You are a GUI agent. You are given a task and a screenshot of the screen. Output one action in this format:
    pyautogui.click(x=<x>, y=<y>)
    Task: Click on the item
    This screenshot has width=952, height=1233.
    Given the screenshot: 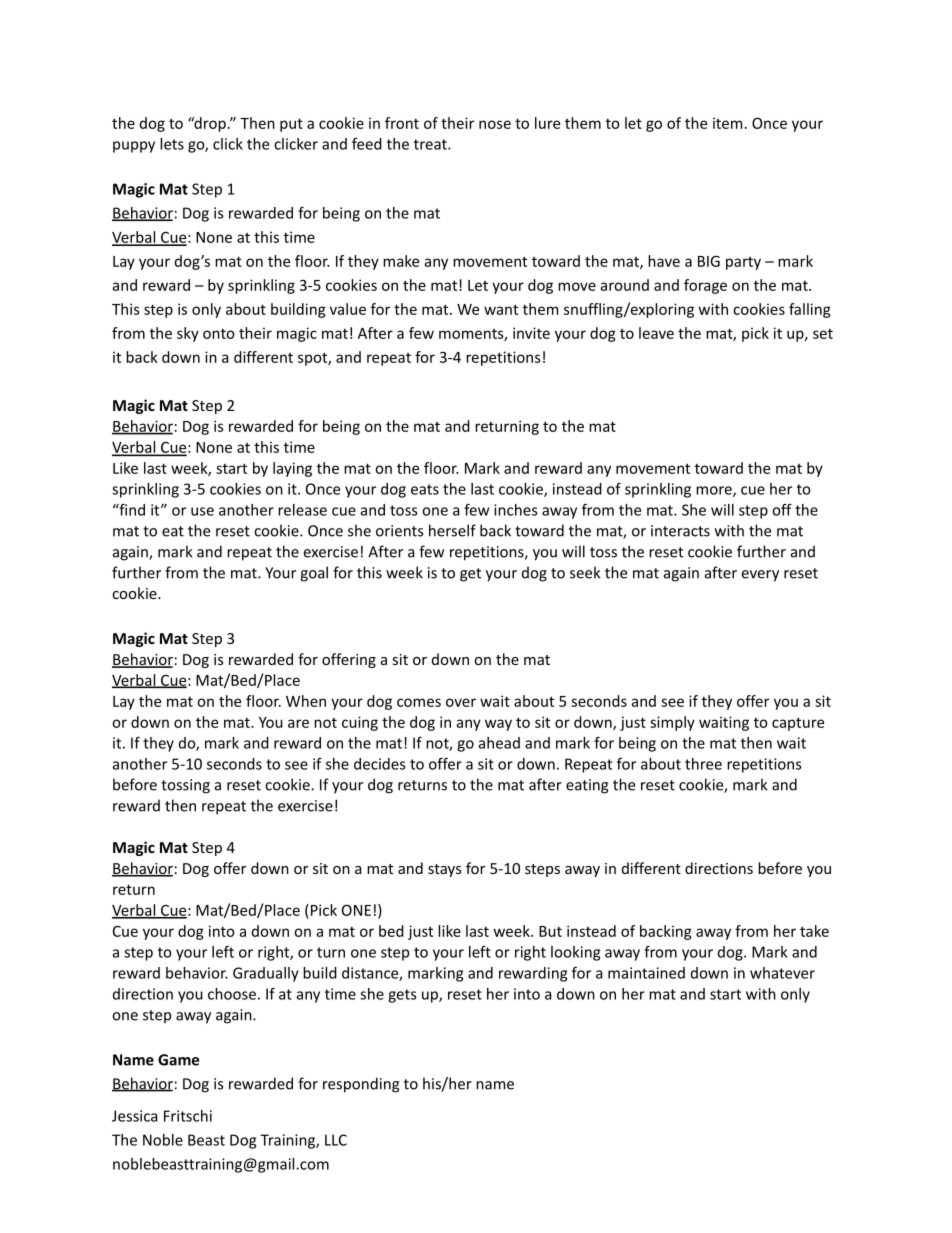 What is the action you would take?
    pyautogui.click(x=727, y=123)
